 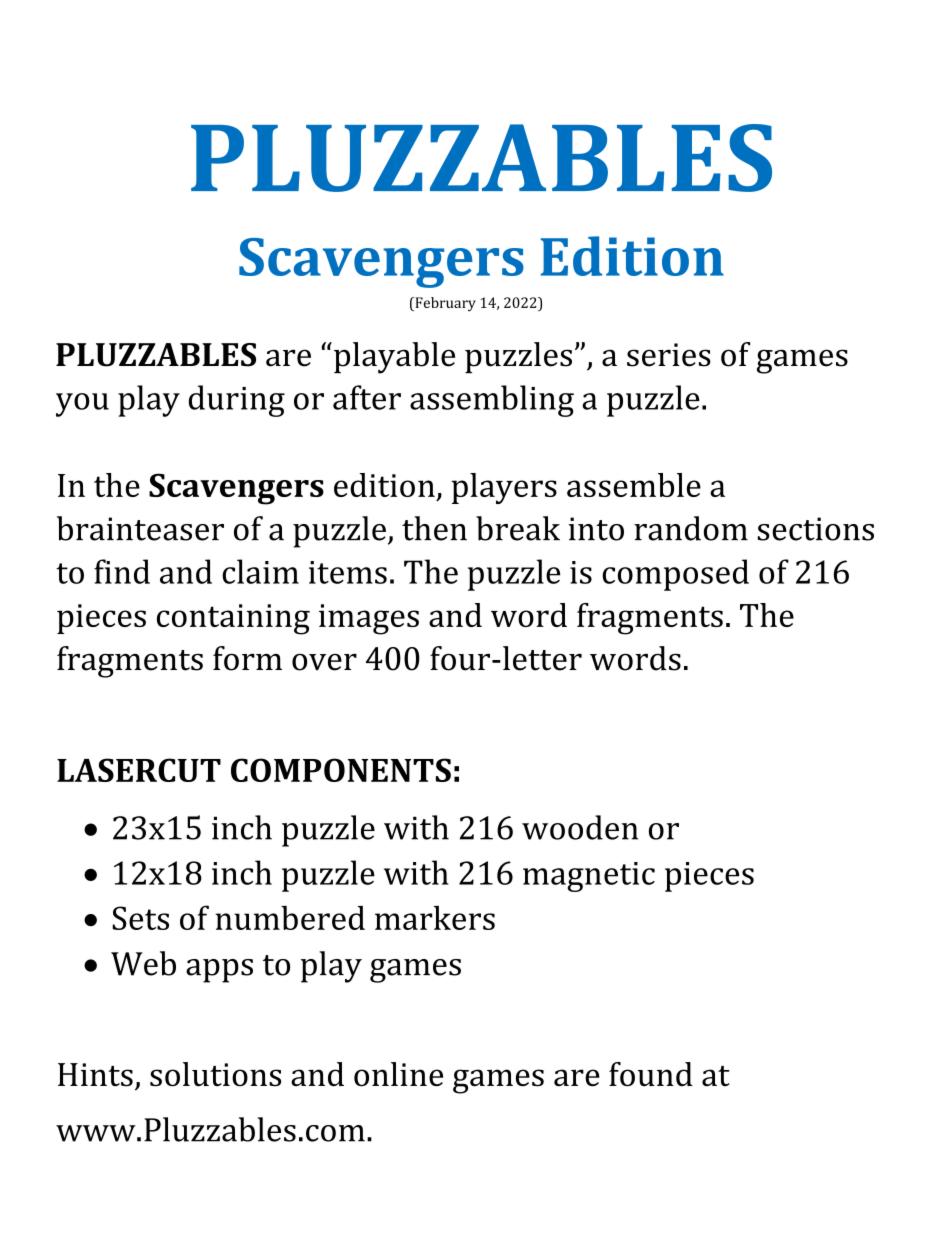 I want to click on February, so click(x=444, y=304).
